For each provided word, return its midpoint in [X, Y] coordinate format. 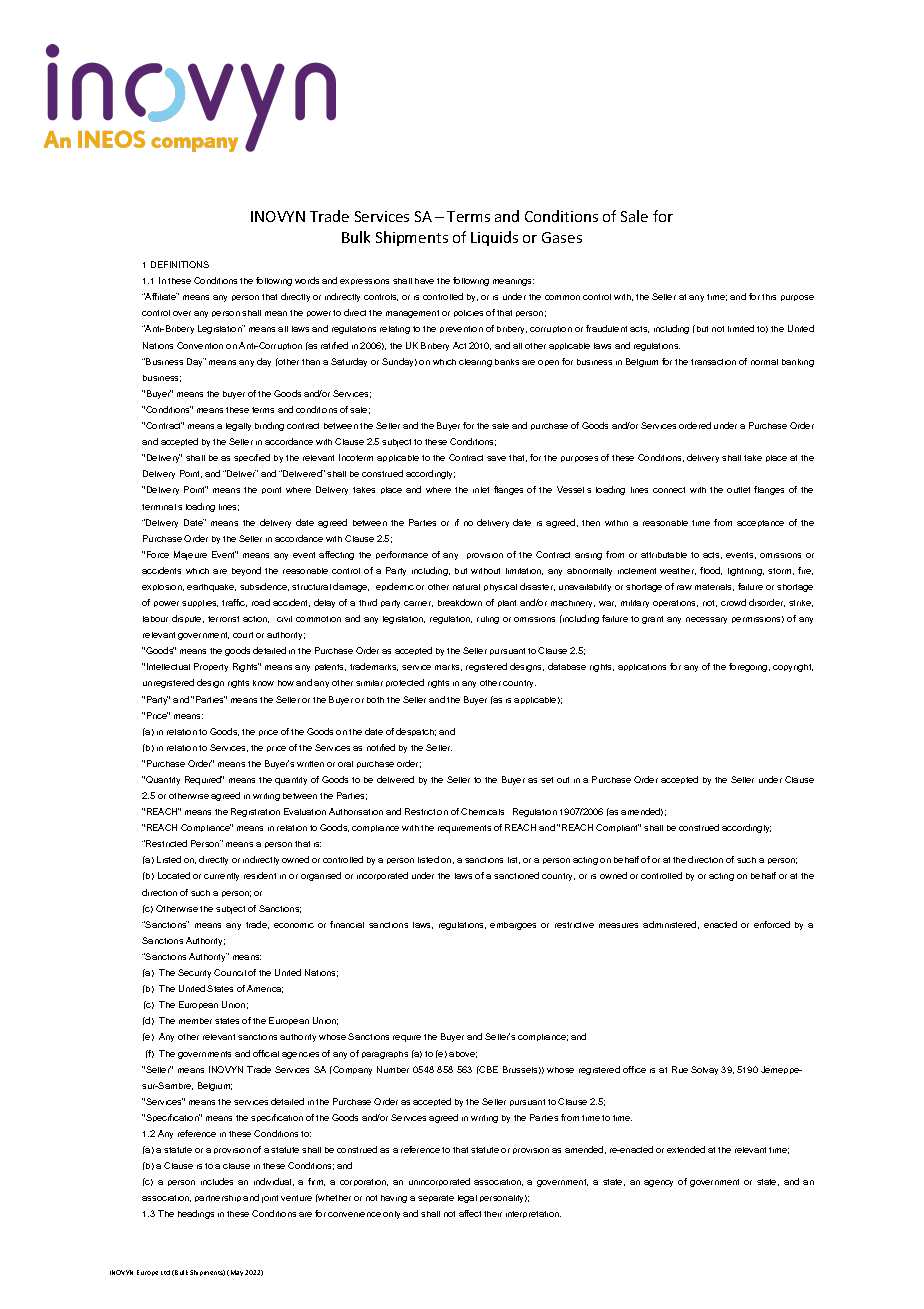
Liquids [494, 238]
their [493, 1214]
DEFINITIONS [180, 264]
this [769, 297]
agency [658, 1183]
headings [196, 1214]
